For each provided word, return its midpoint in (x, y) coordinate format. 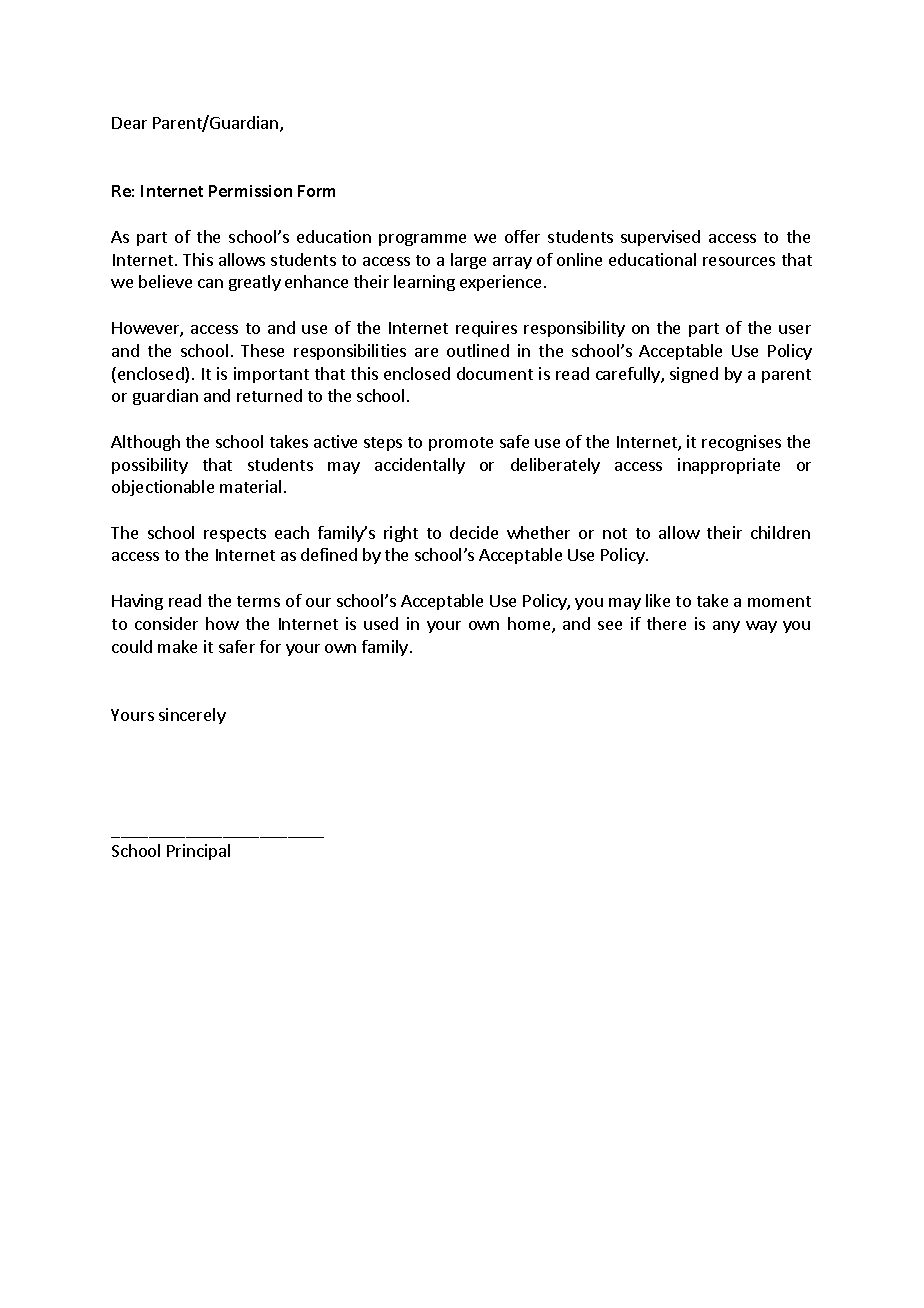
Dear (129, 123)
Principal (198, 852)
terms (258, 601)
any (726, 627)
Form (316, 191)
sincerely (192, 716)
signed (694, 375)
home (530, 625)
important (271, 375)
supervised (660, 238)
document (495, 373)
